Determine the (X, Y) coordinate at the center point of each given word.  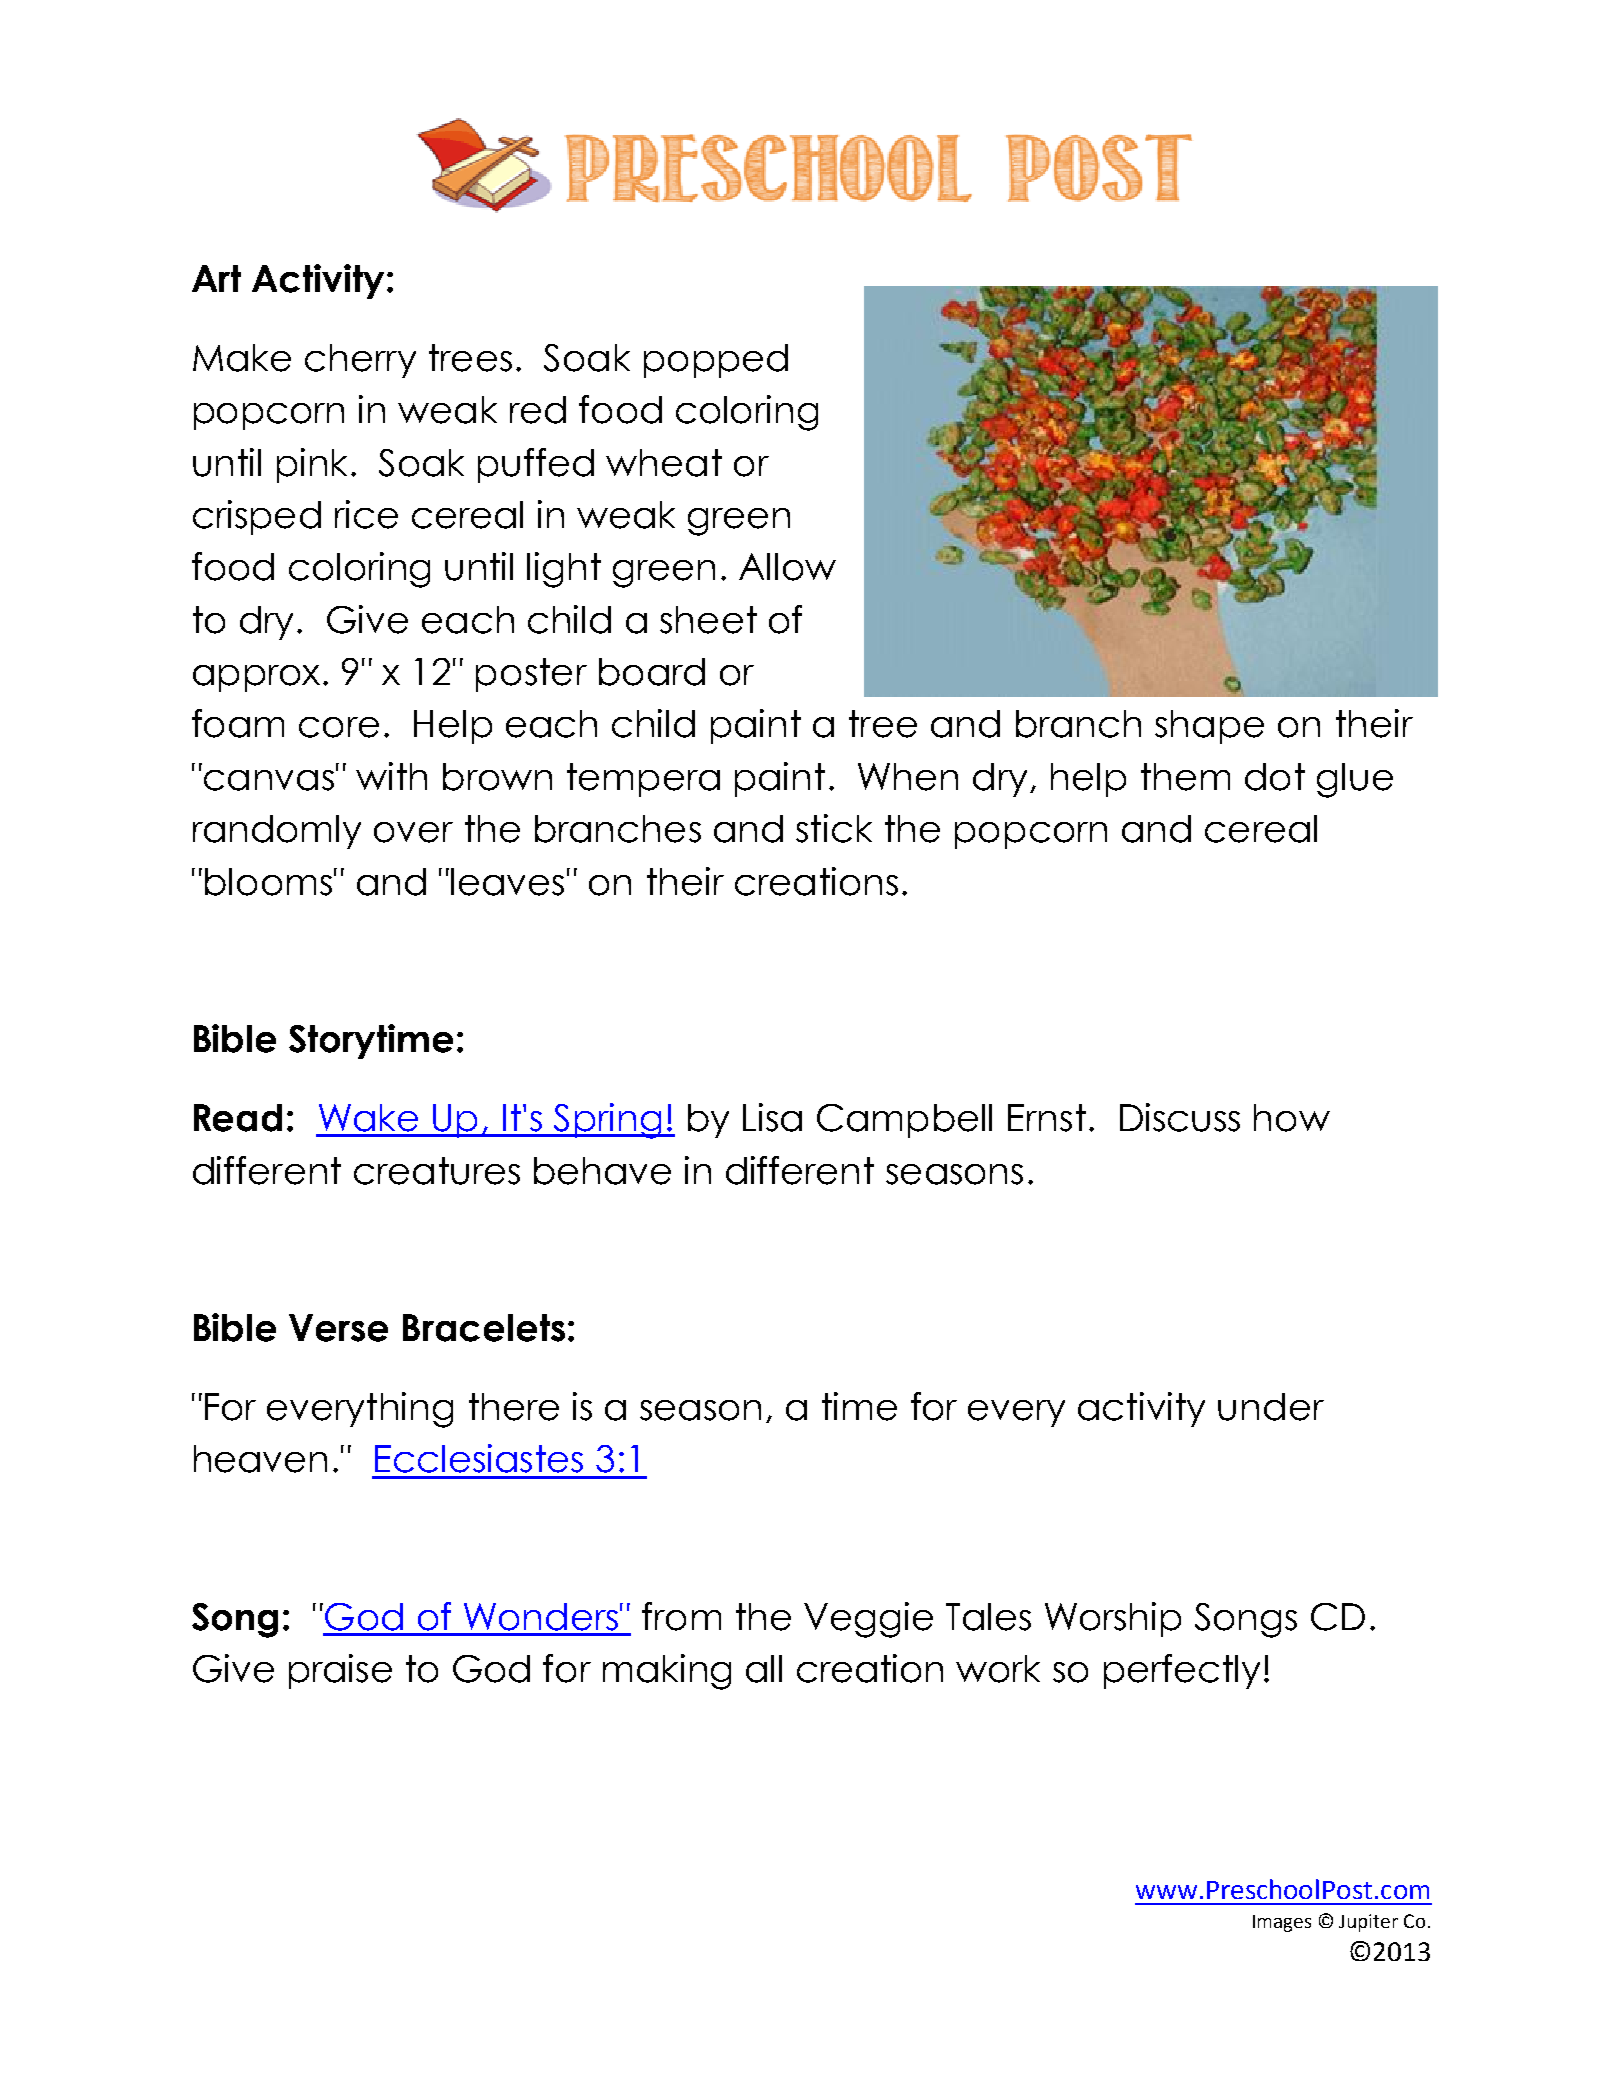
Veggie (868, 1620)
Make (242, 358)
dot (1275, 777)
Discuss (1180, 1117)
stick (834, 828)
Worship (1113, 1619)
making (667, 1672)
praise (340, 1671)
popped (716, 361)
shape (1209, 727)
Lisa (772, 1117)
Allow (787, 567)
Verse (338, 1328)
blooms (268, 882)
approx (256, 678)
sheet (708, 620)
